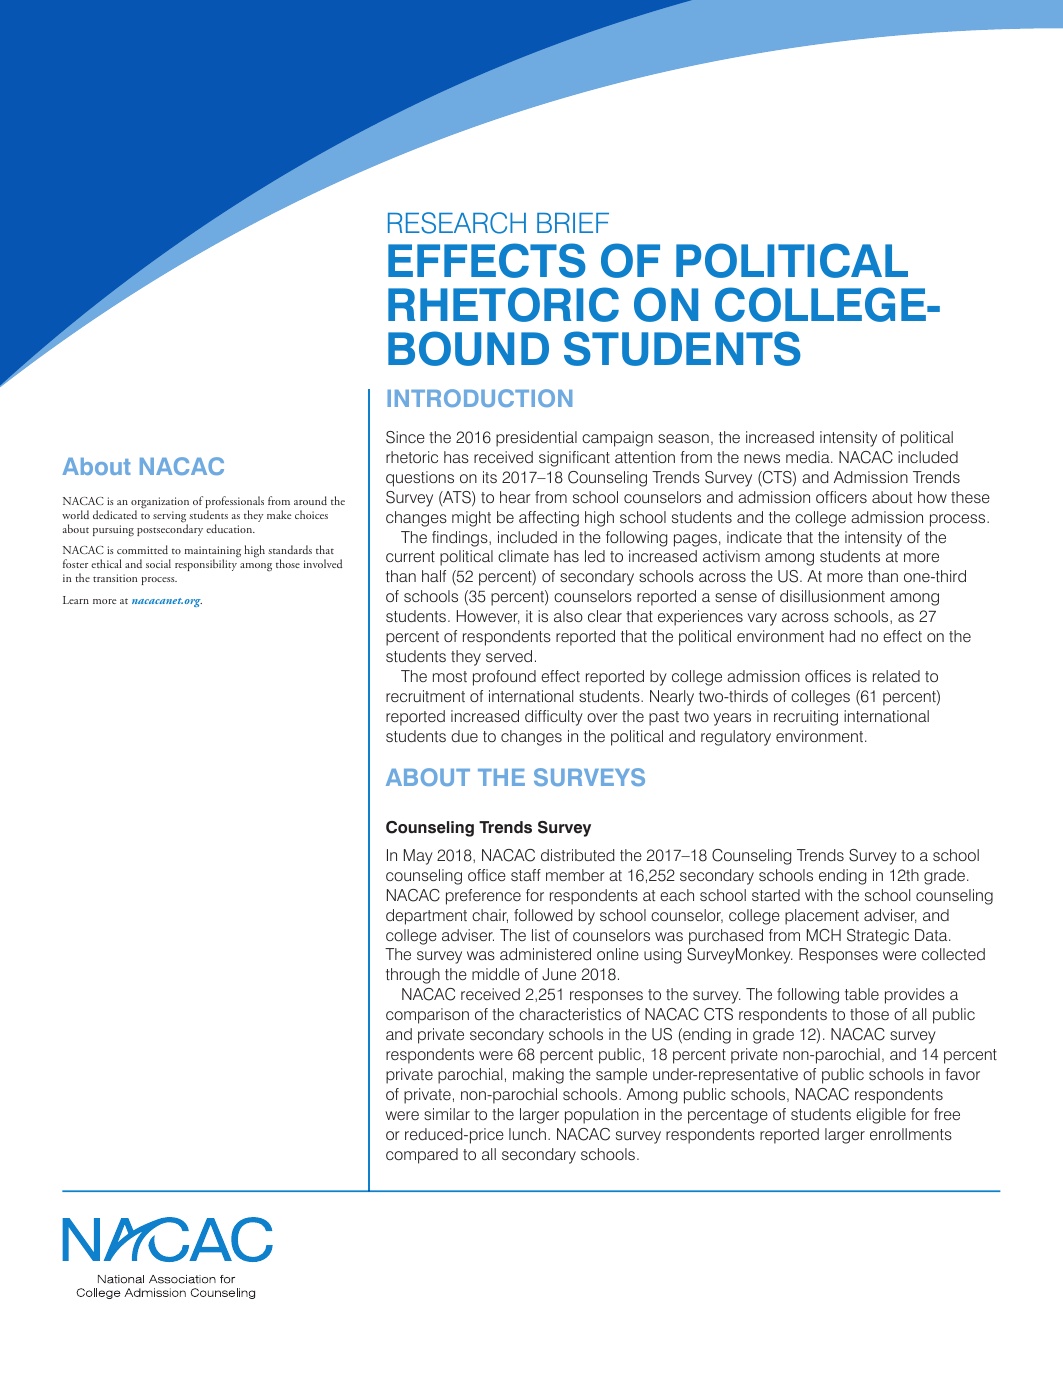  I want to click on BRIEF, so click(573, 223).
